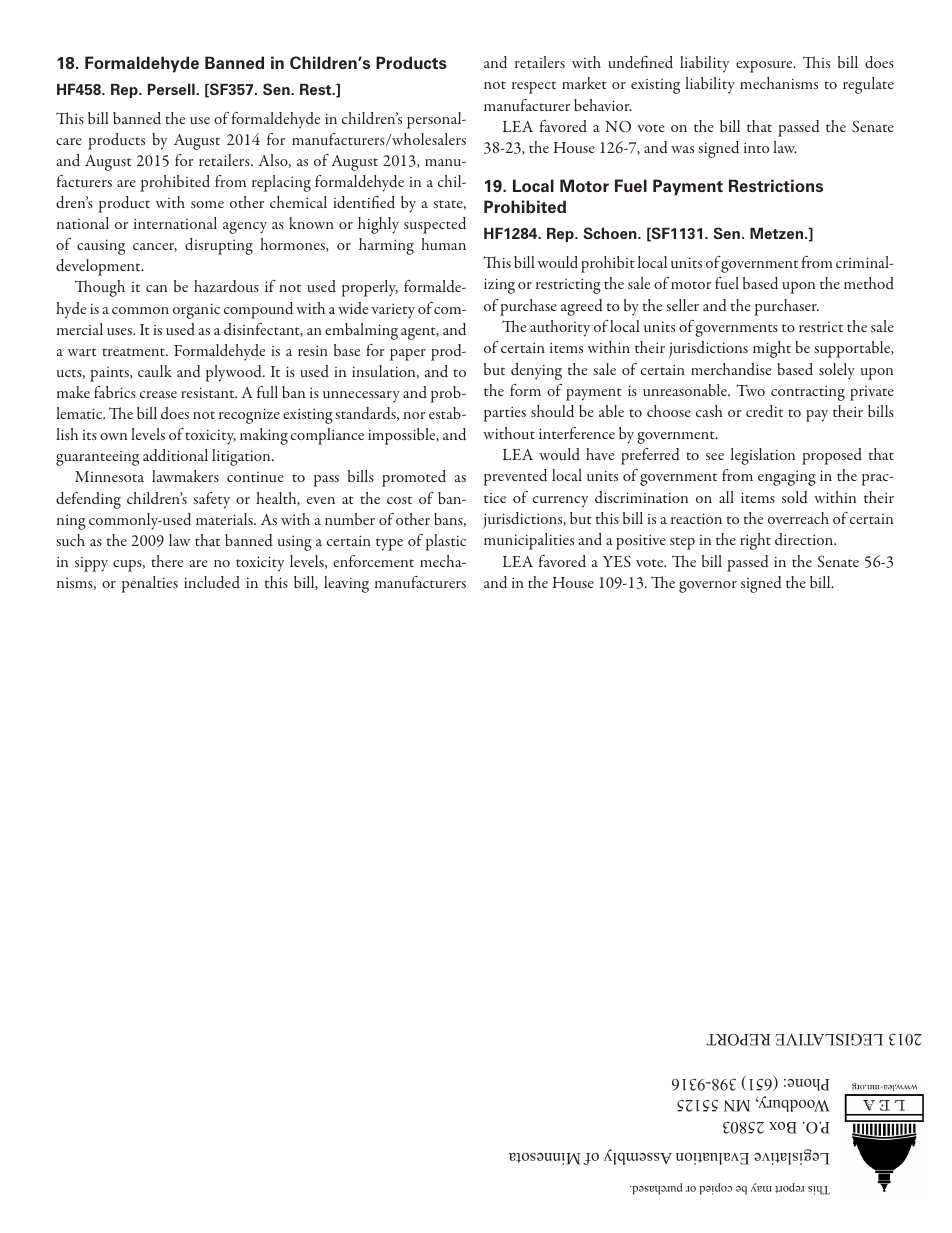  What do you see at coordinates (281, 183) in the document?
I see `replacing` at bounding box center [281, 183].
